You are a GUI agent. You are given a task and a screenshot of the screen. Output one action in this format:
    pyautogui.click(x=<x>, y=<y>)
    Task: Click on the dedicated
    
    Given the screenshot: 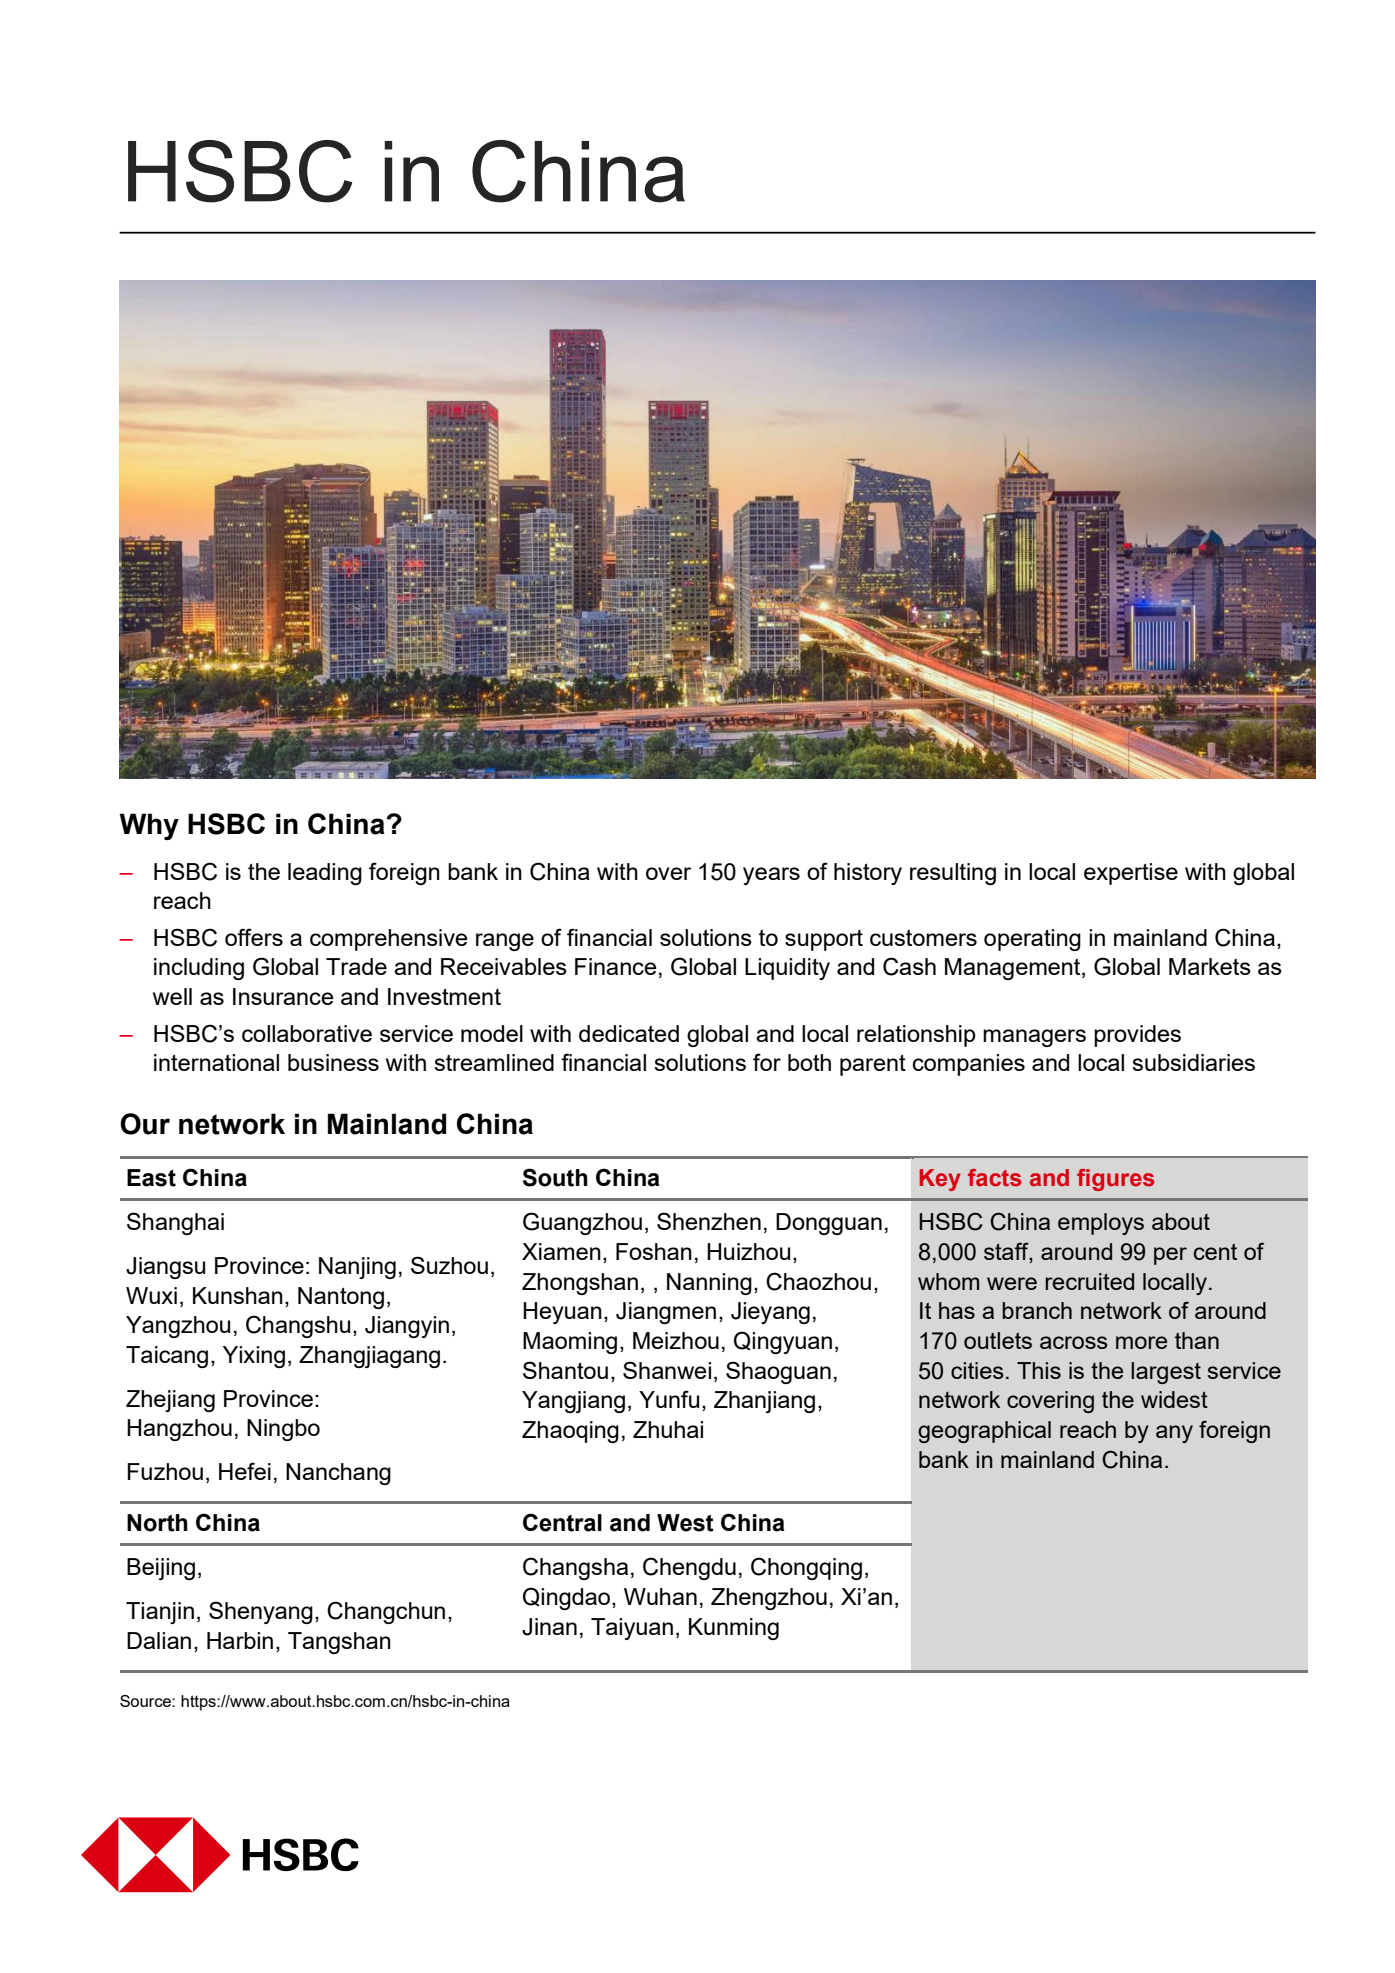 What is the action you would take?
    pyautogui.click(x=629, y=1033)
